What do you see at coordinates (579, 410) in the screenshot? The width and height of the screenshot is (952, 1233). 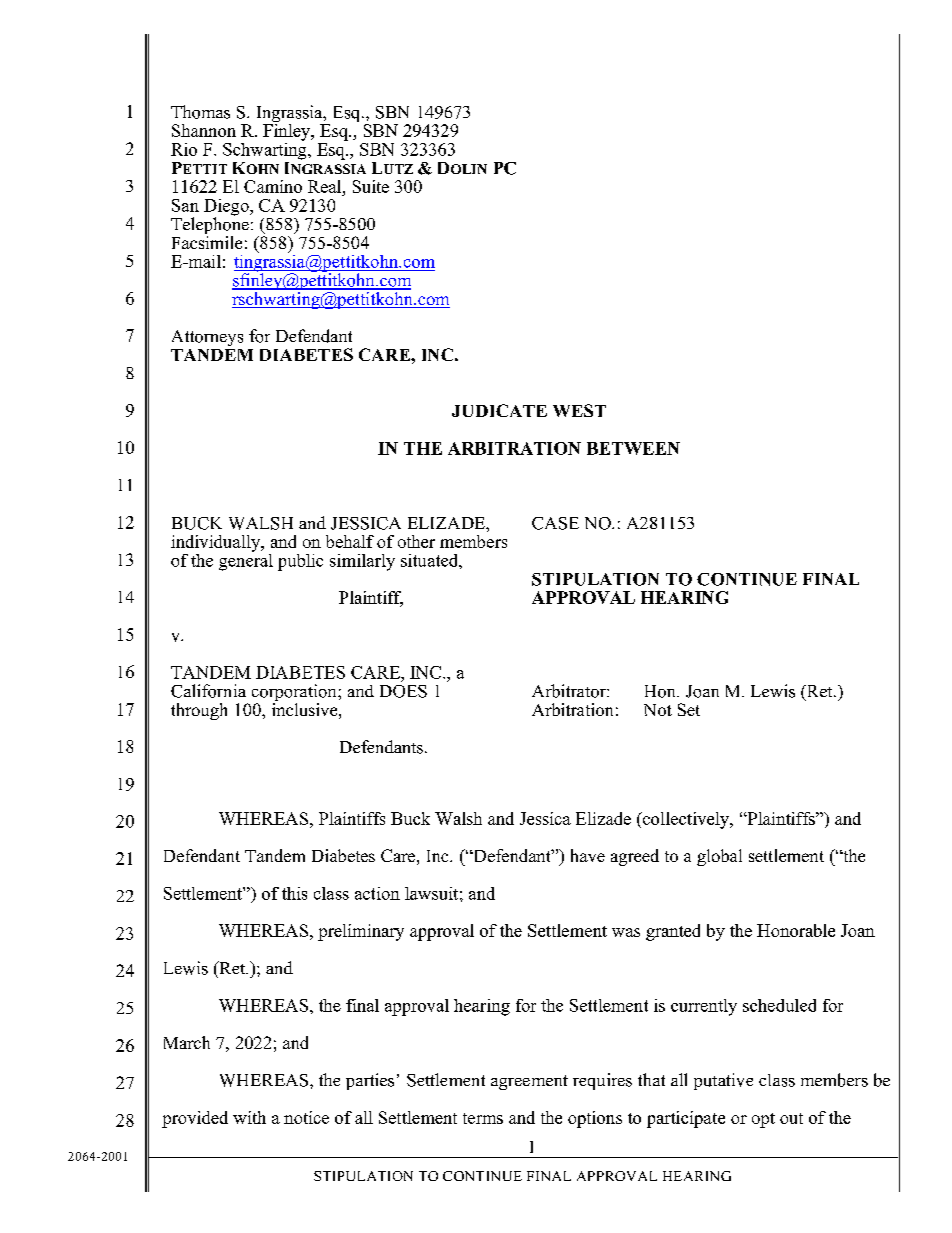 I see `WEST` at bounding box center [579, 410].
